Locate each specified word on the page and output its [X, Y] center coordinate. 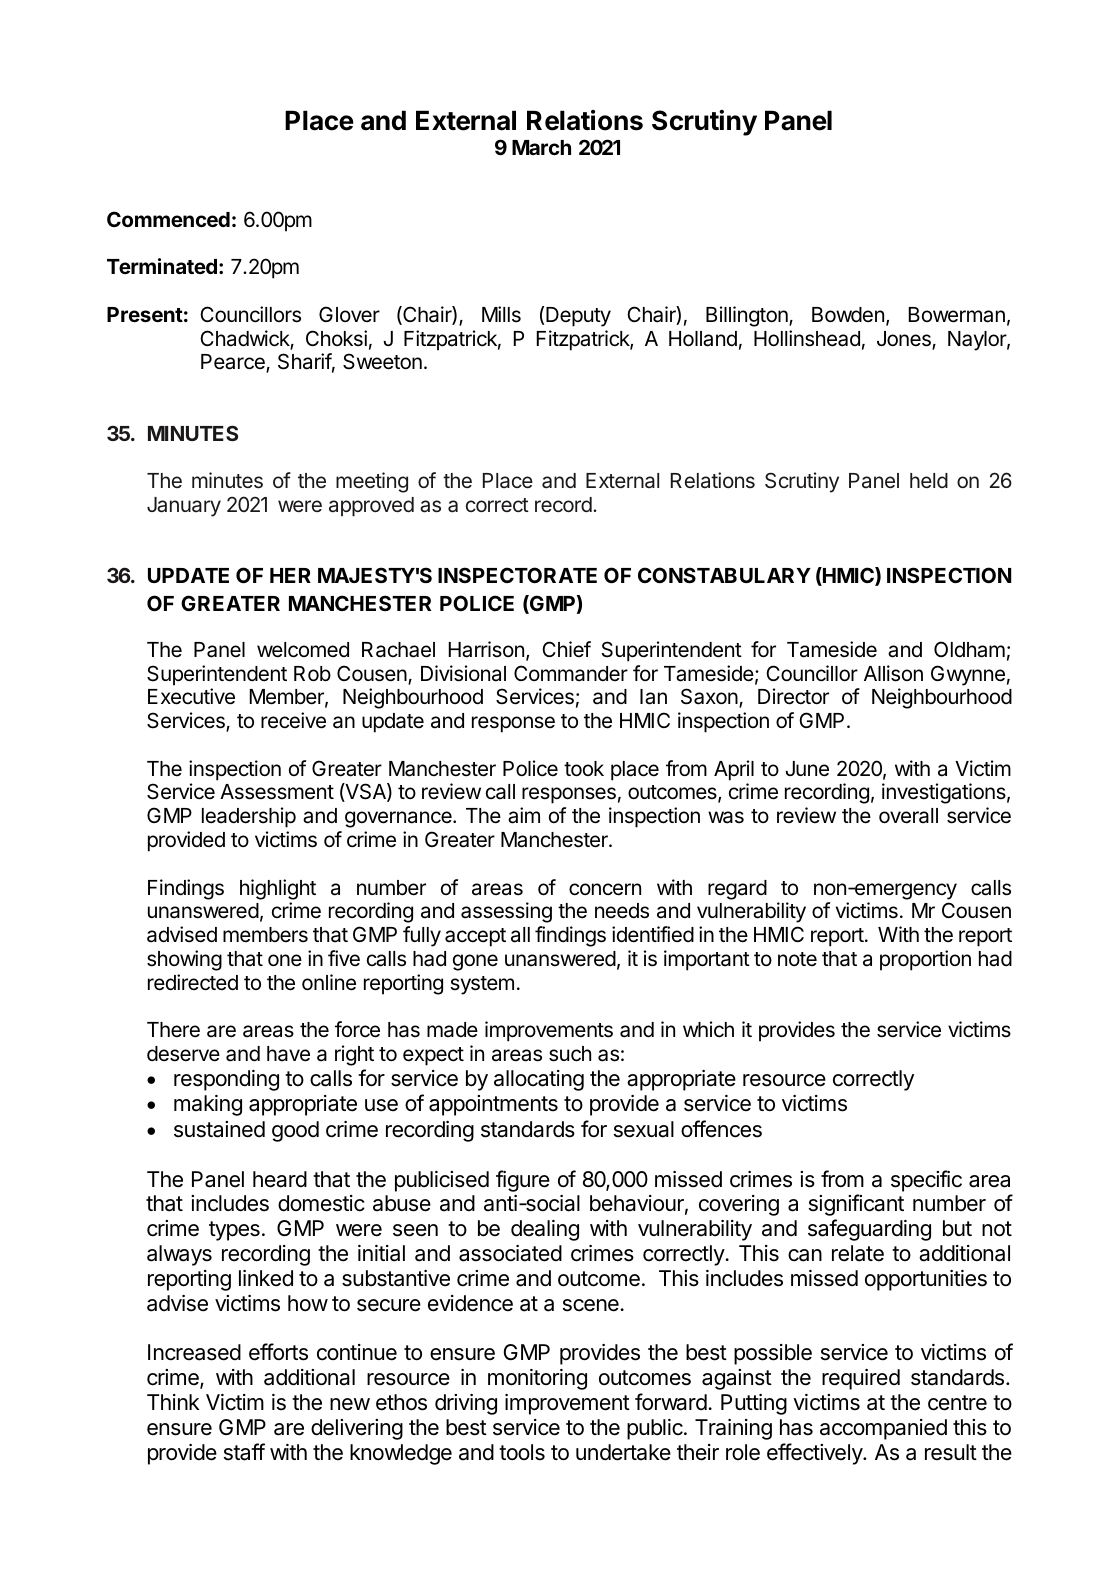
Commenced [168, 219]
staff [244, 1452]
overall [908, 816]
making [208, 1105]
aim [524, 815]
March [541, 147]
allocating [539, 1080]
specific [926, 1181]
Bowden [848, 315]
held [929, 480]
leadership [249, 817]
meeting [372, 482]
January [184, 507]
